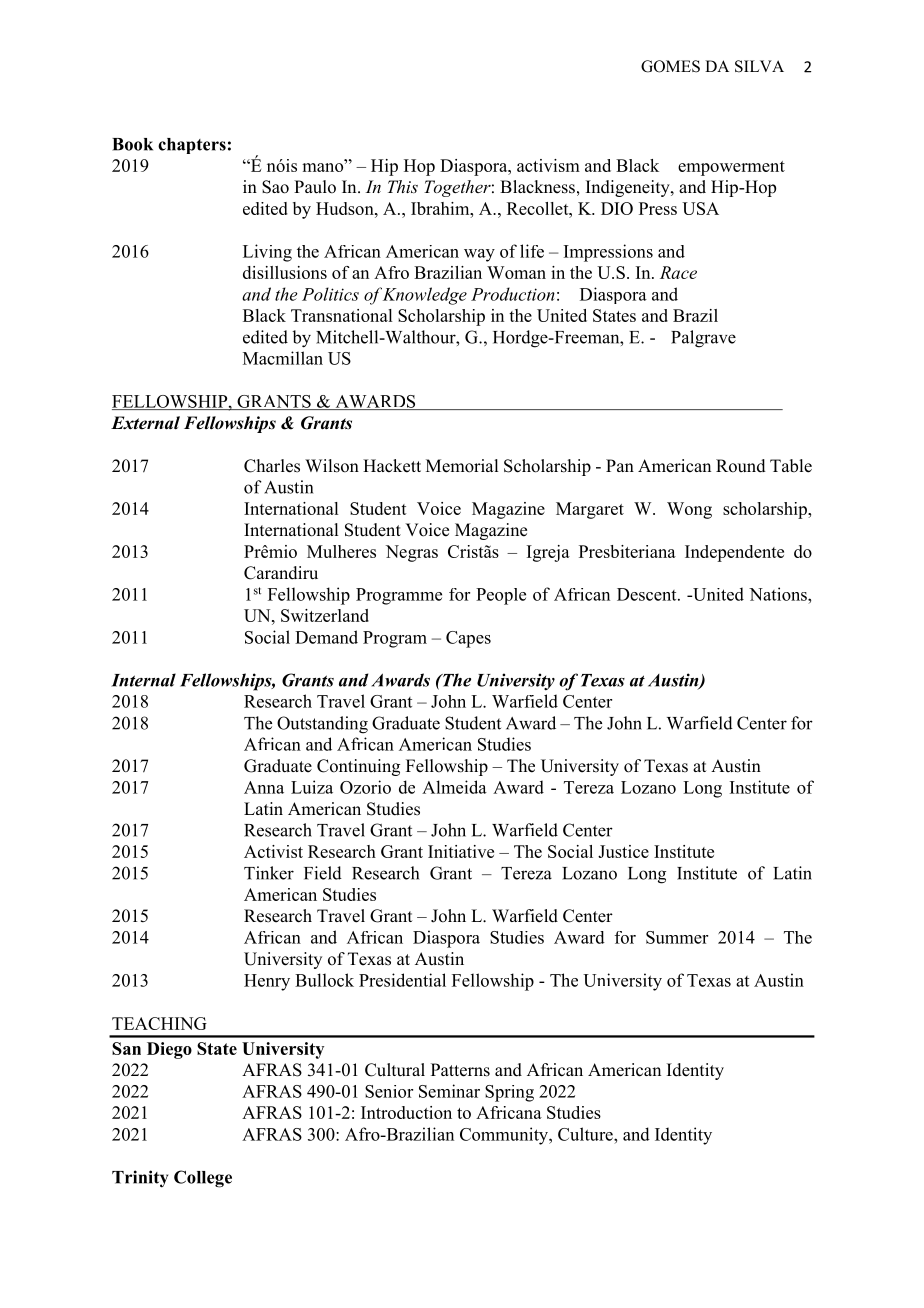 Image resolution: width=924 pixels, height=1308 pixels. Describe the element at coordinates (406, 1112) in the page. I see `Introduction` at that location.
